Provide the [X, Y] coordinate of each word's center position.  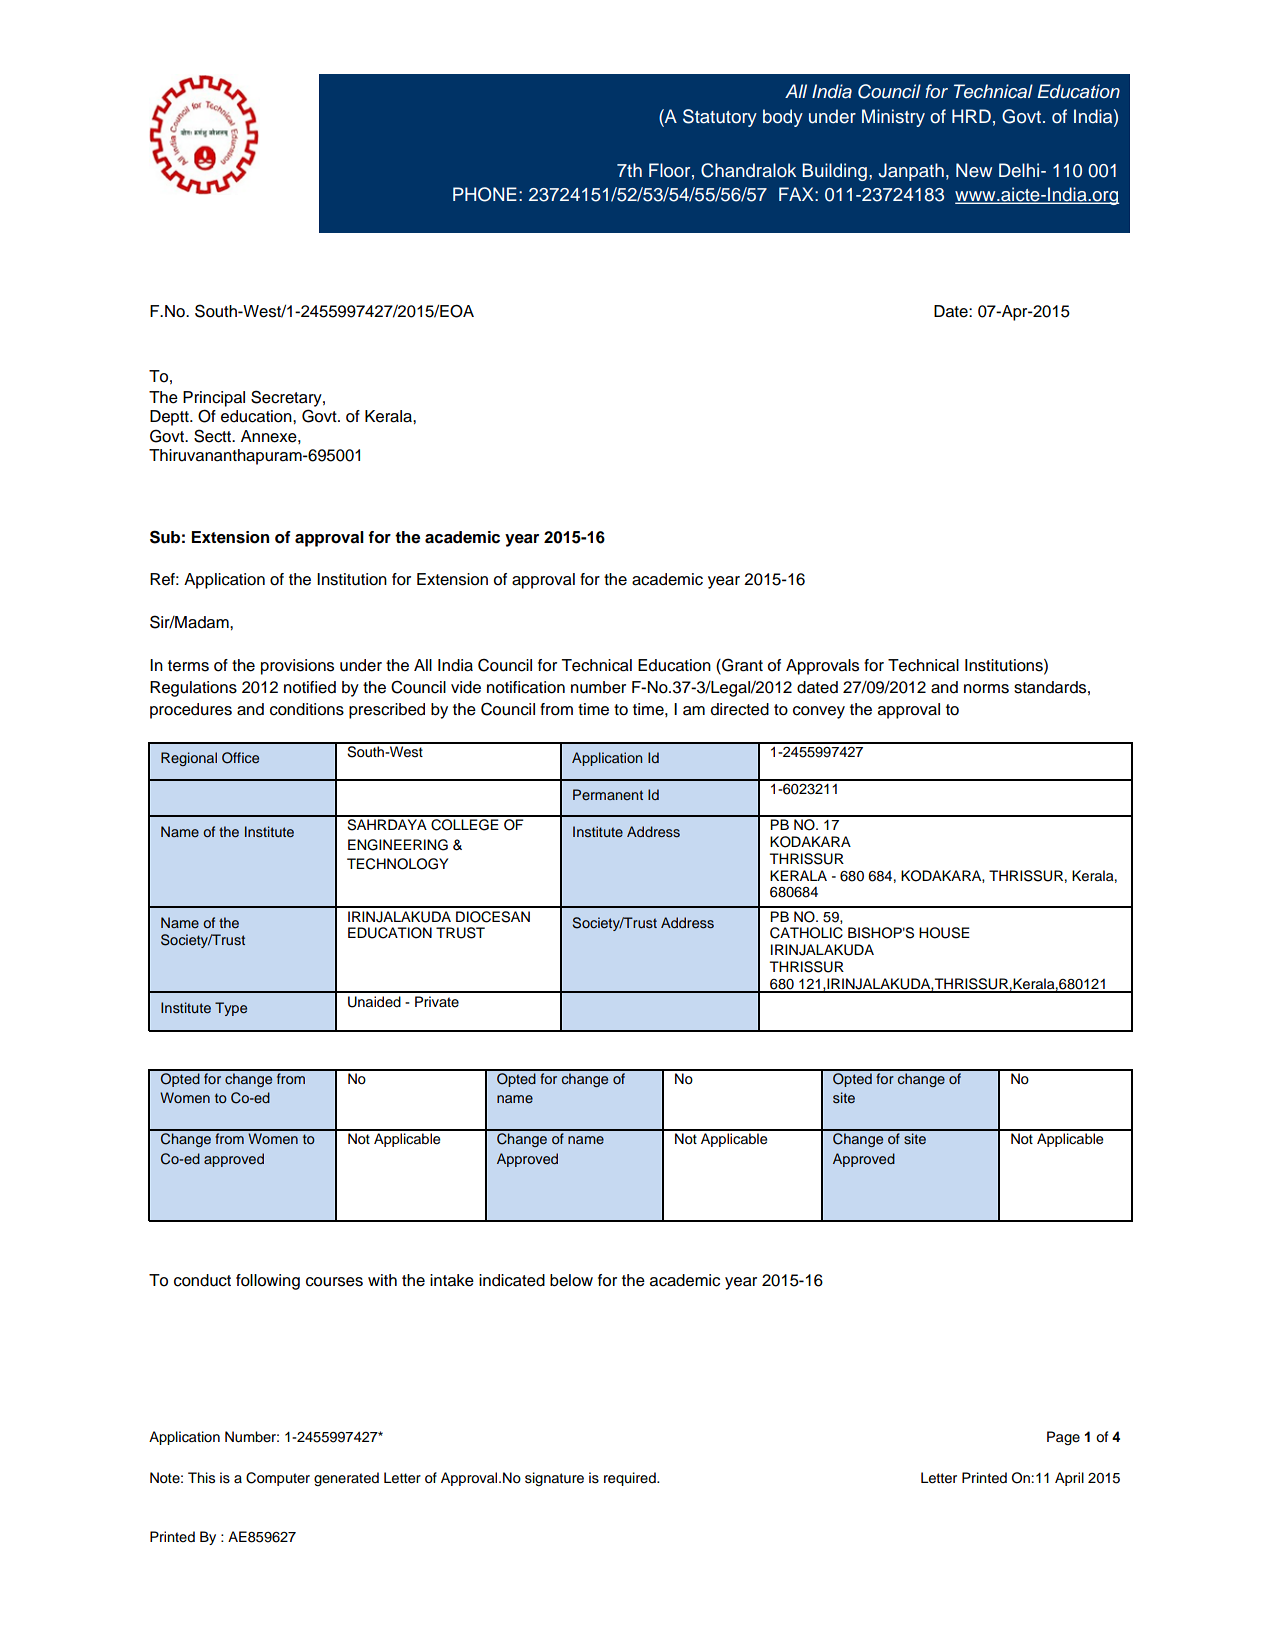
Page [1063, 1438]
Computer [278, 1479]
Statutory [720, 118]
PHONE [485, 194]
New [974, 170]
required [631, 1479]
